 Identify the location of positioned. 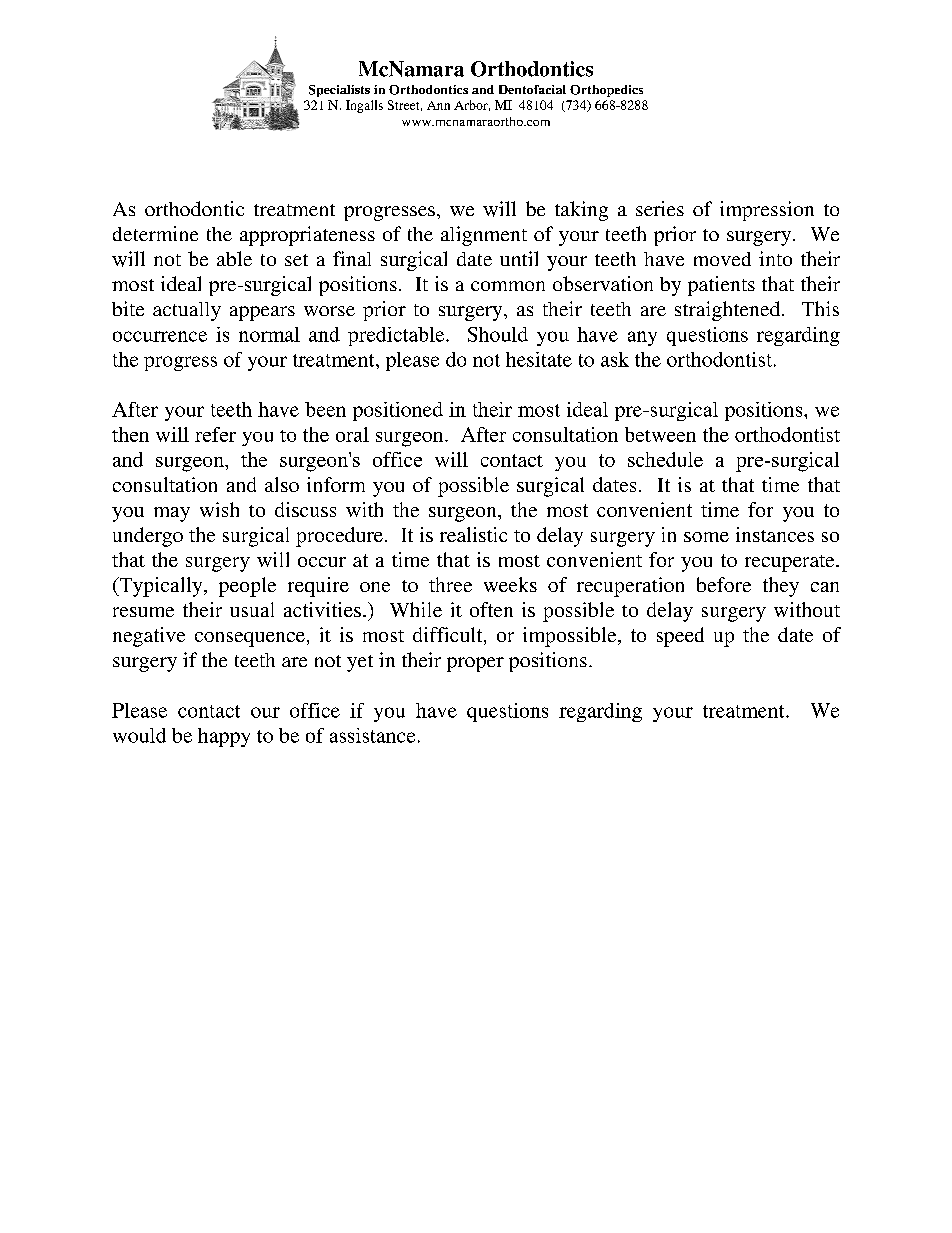
(398, 411).
